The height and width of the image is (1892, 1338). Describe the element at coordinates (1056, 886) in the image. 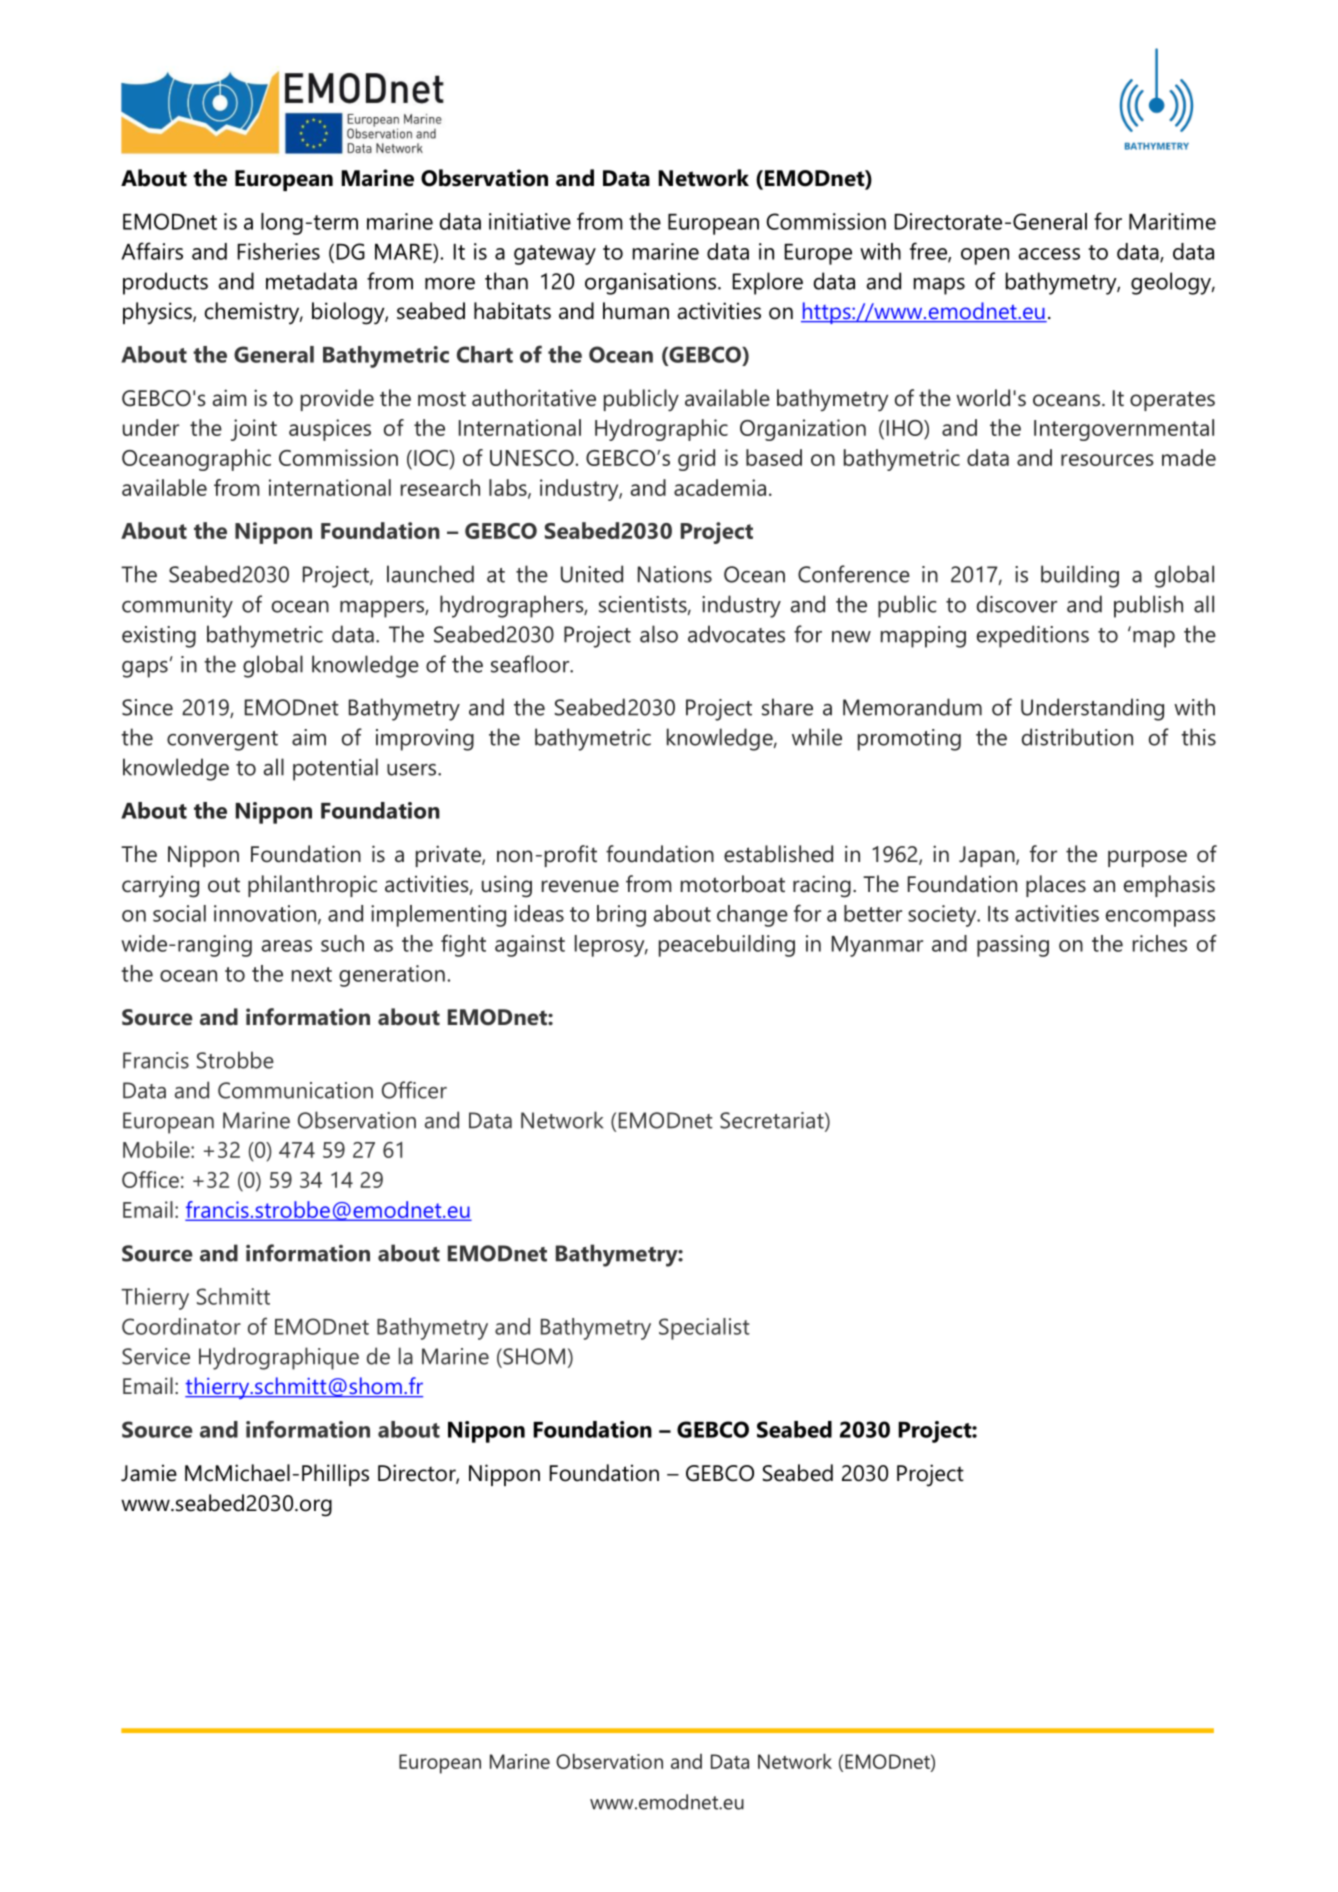

I see `places` at that location.
